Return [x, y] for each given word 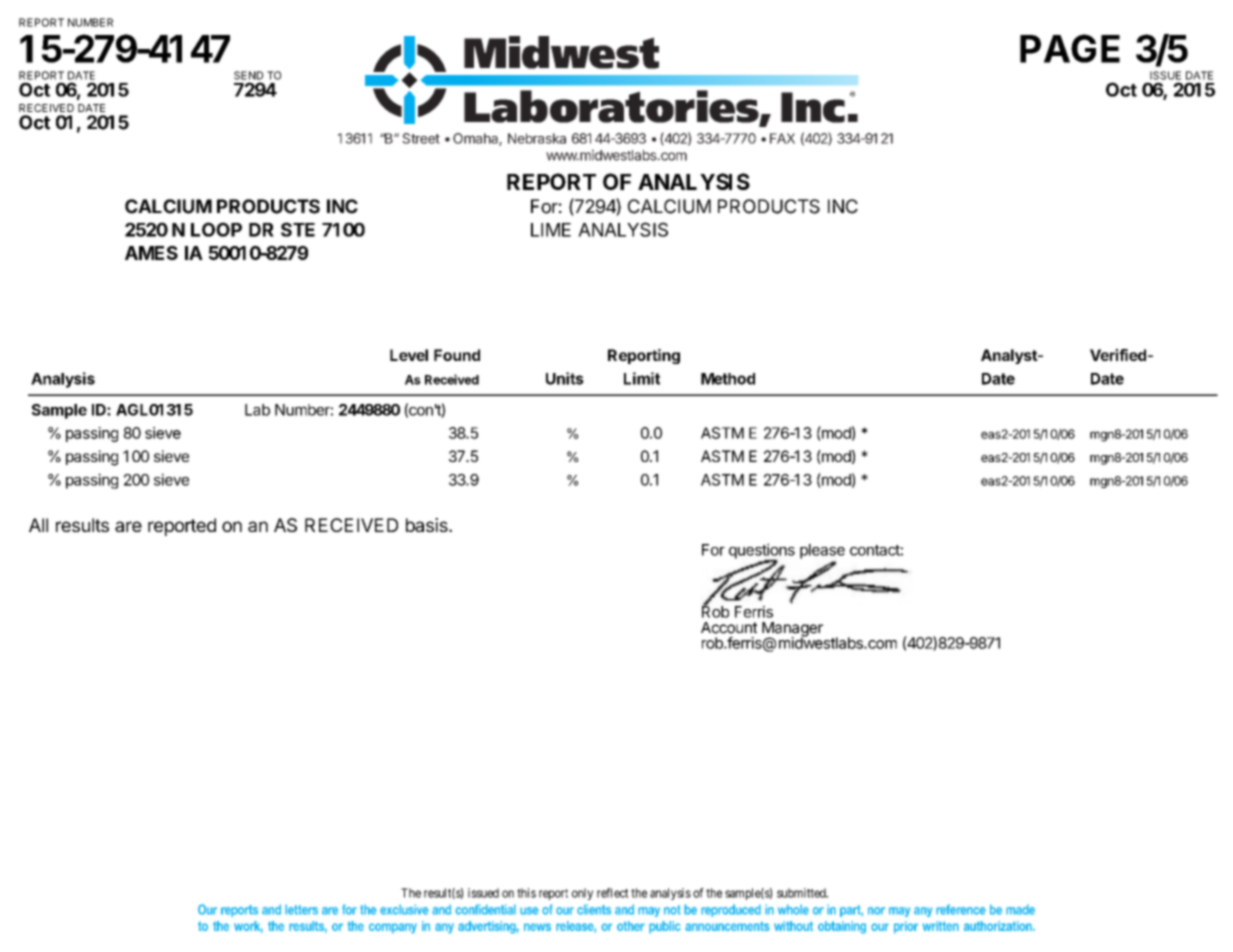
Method [728, 379]
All [38, 525]
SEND [248, 75]
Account [729, 628]
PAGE [1070, 48]
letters [301, 909]
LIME [551, 230]
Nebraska [537, 138]
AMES [151, 253]
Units [565, 378]
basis [428, 525]
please [822, 551]
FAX [782, 138]
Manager [792, 630]
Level [409, 355]
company [393, 928]
